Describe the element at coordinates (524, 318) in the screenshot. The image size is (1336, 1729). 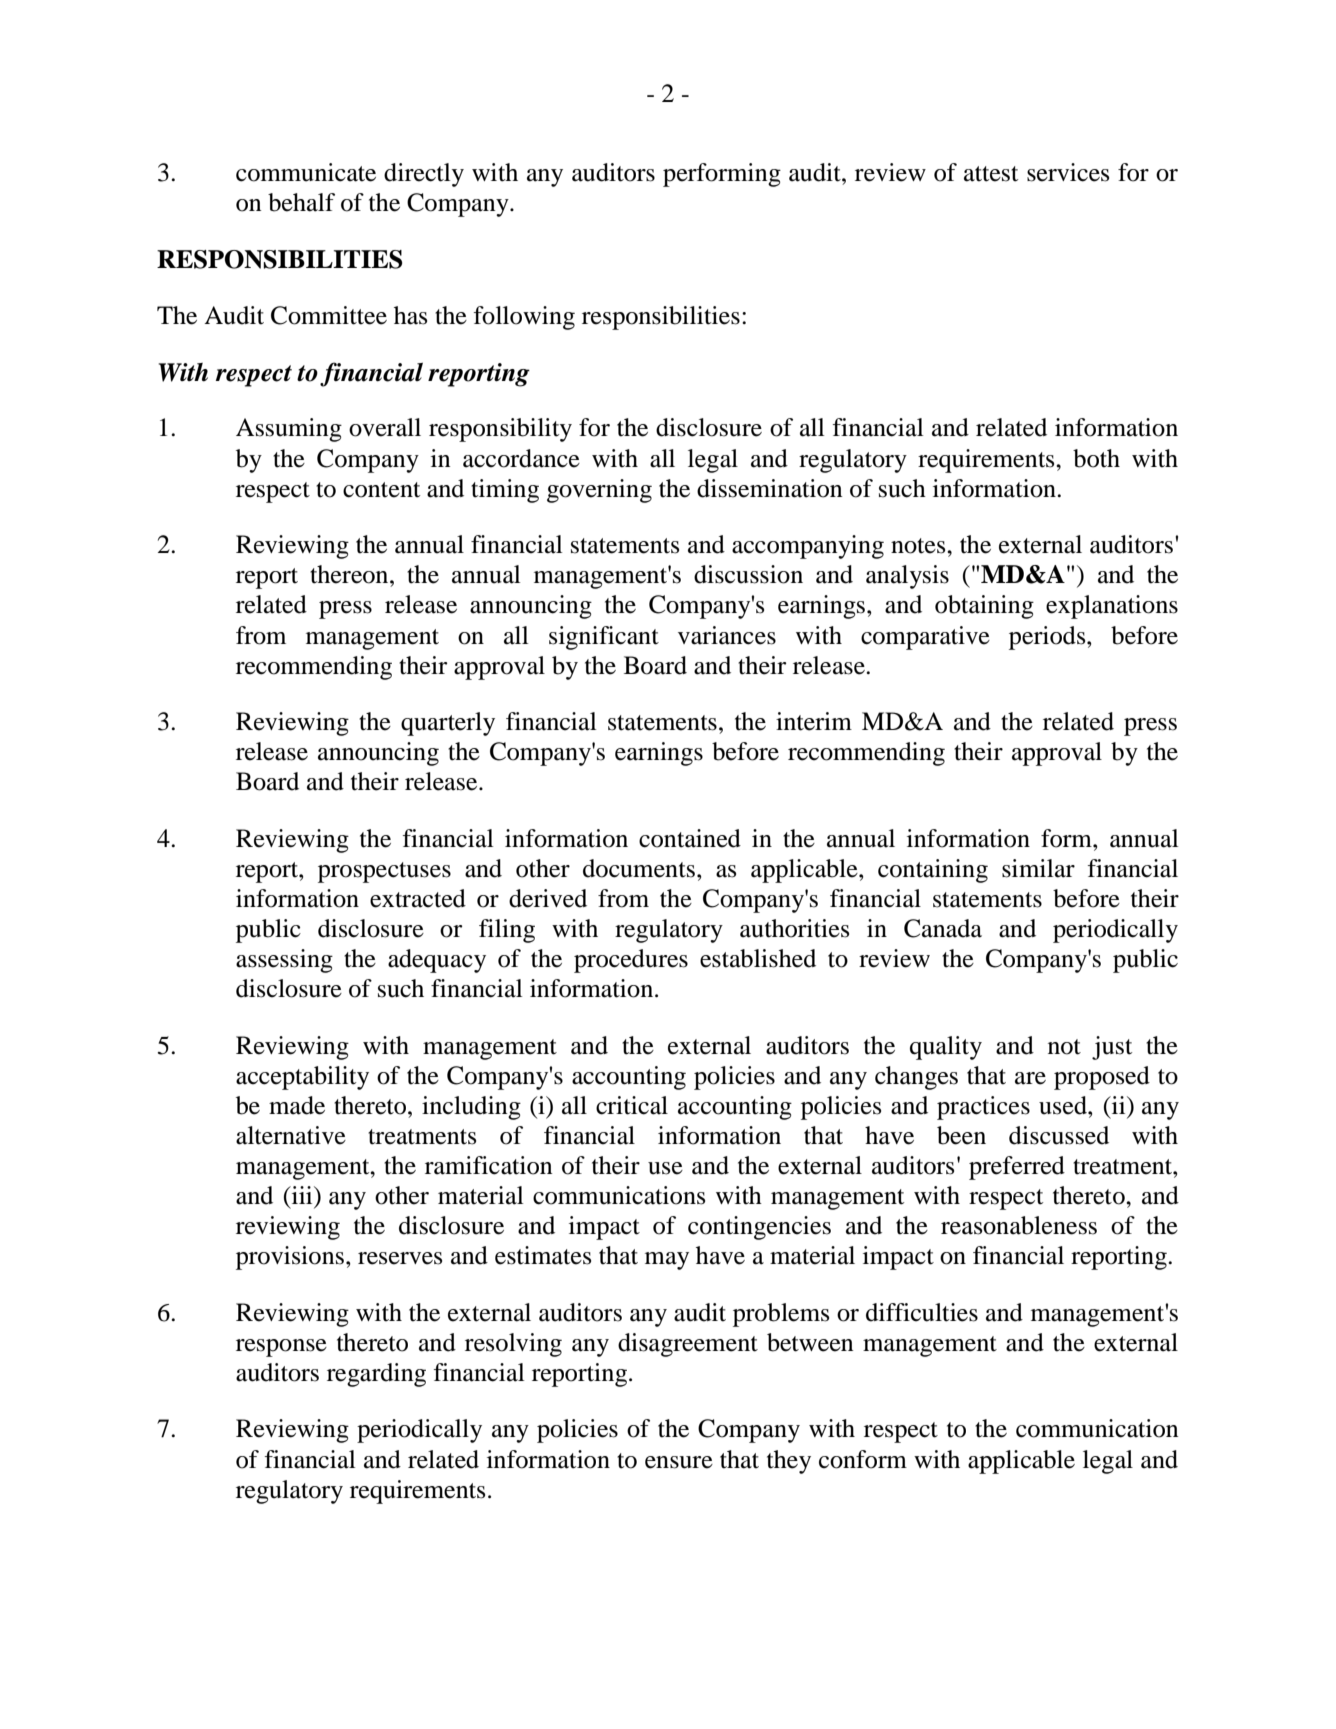
I see `following` at that location.
